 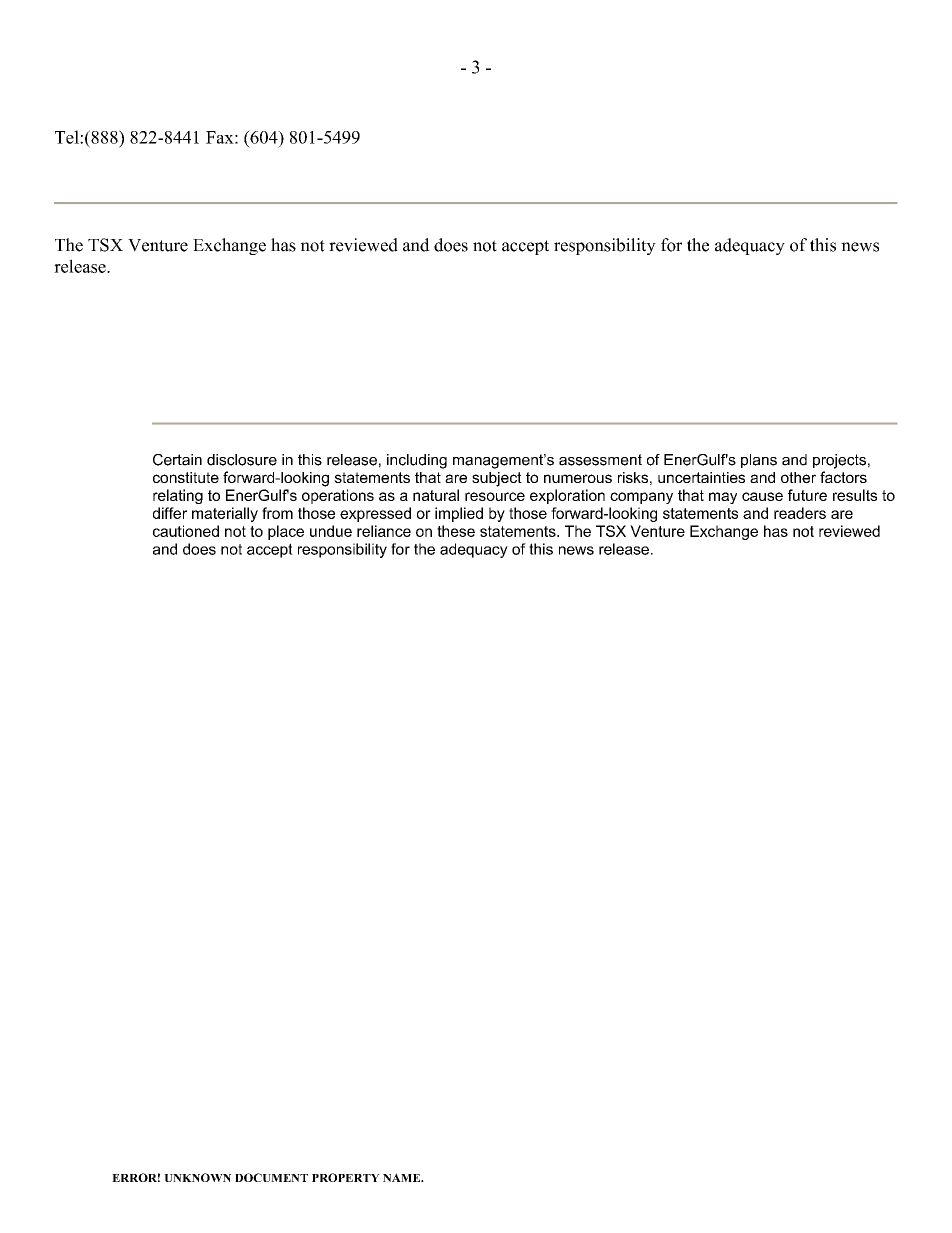 I want to click on place, so click(x=286, y=532).
